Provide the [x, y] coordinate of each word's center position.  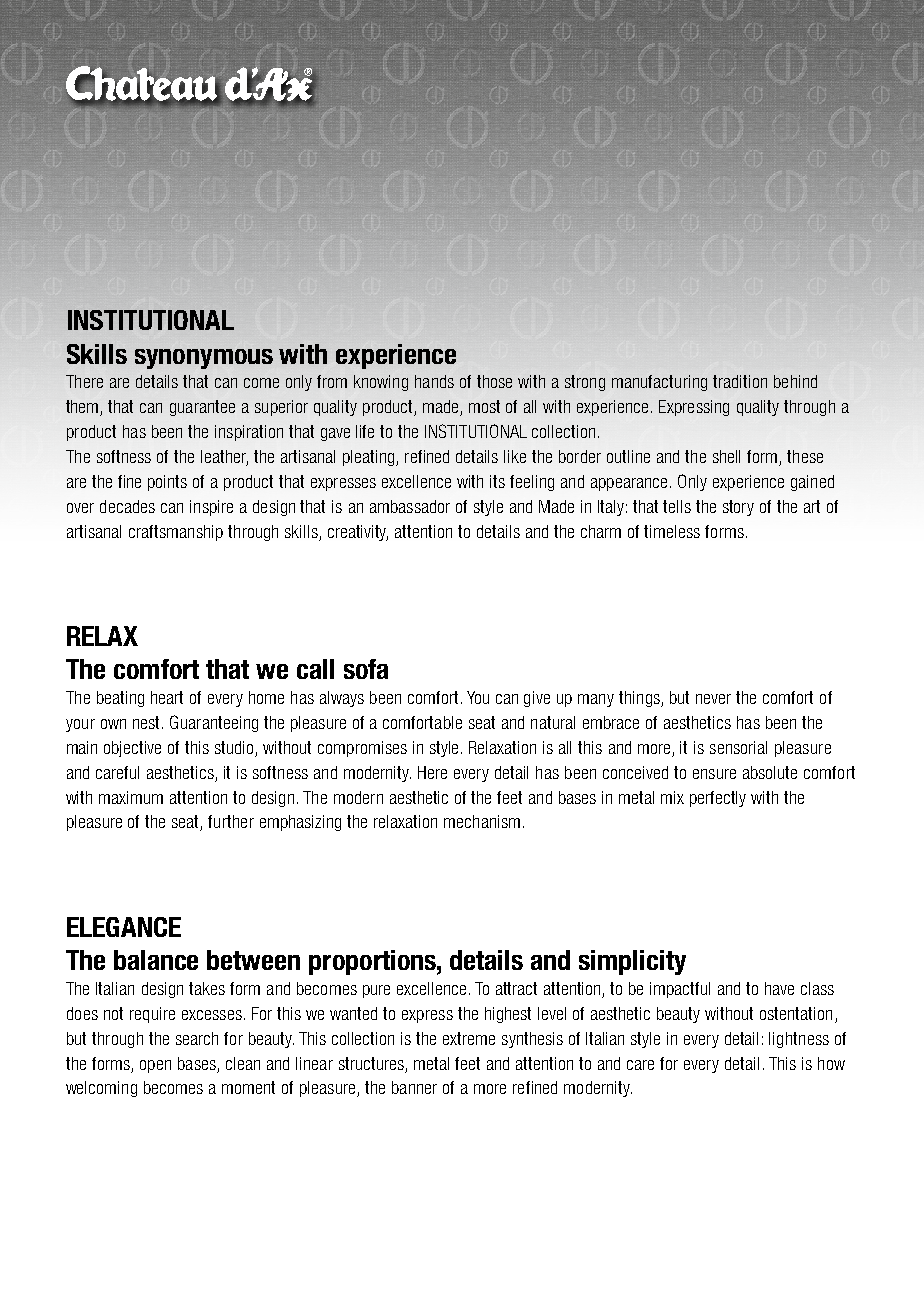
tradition [740, 381]
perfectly [718, 799]
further [231, 821]
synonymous [204, 359]
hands [434, 381]
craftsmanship [176, 533]
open [155, 1066]
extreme [469, 1038]
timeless [672, 531]
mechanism [482, 821]
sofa [366, 669]
